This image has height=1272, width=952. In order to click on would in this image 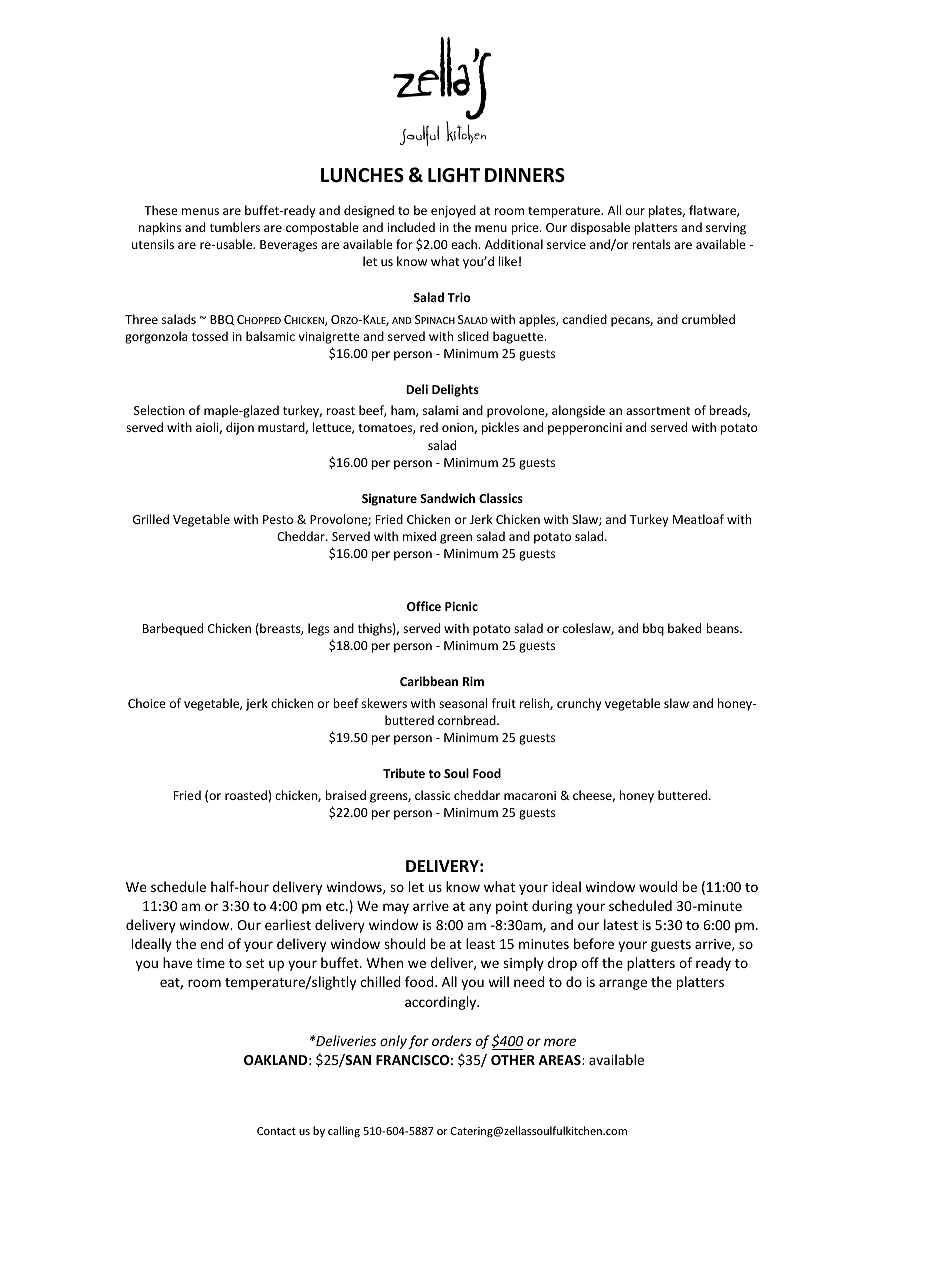, I will do `click(658, 886)`.
